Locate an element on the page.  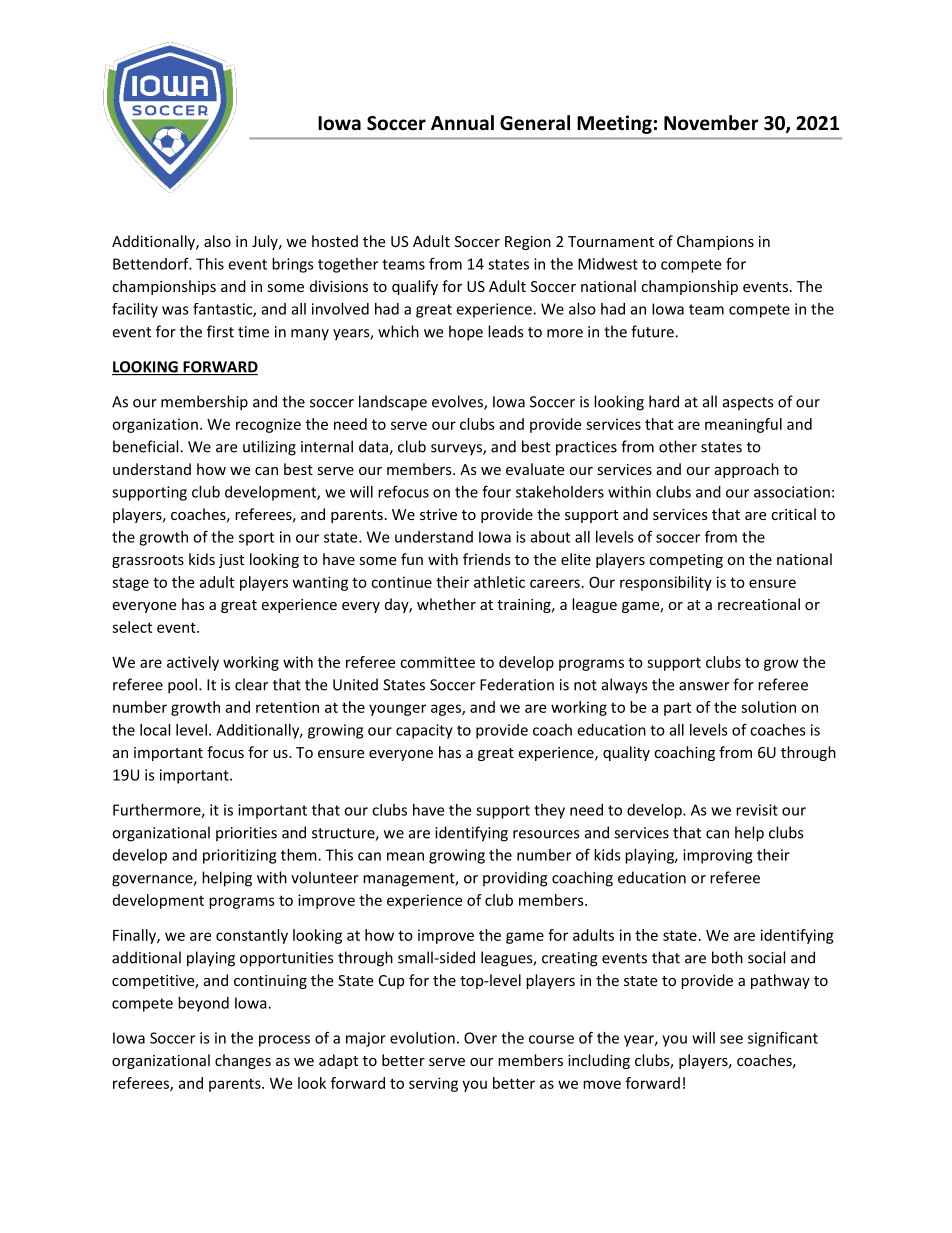
evolution is located at coordinates (422, 1038).
